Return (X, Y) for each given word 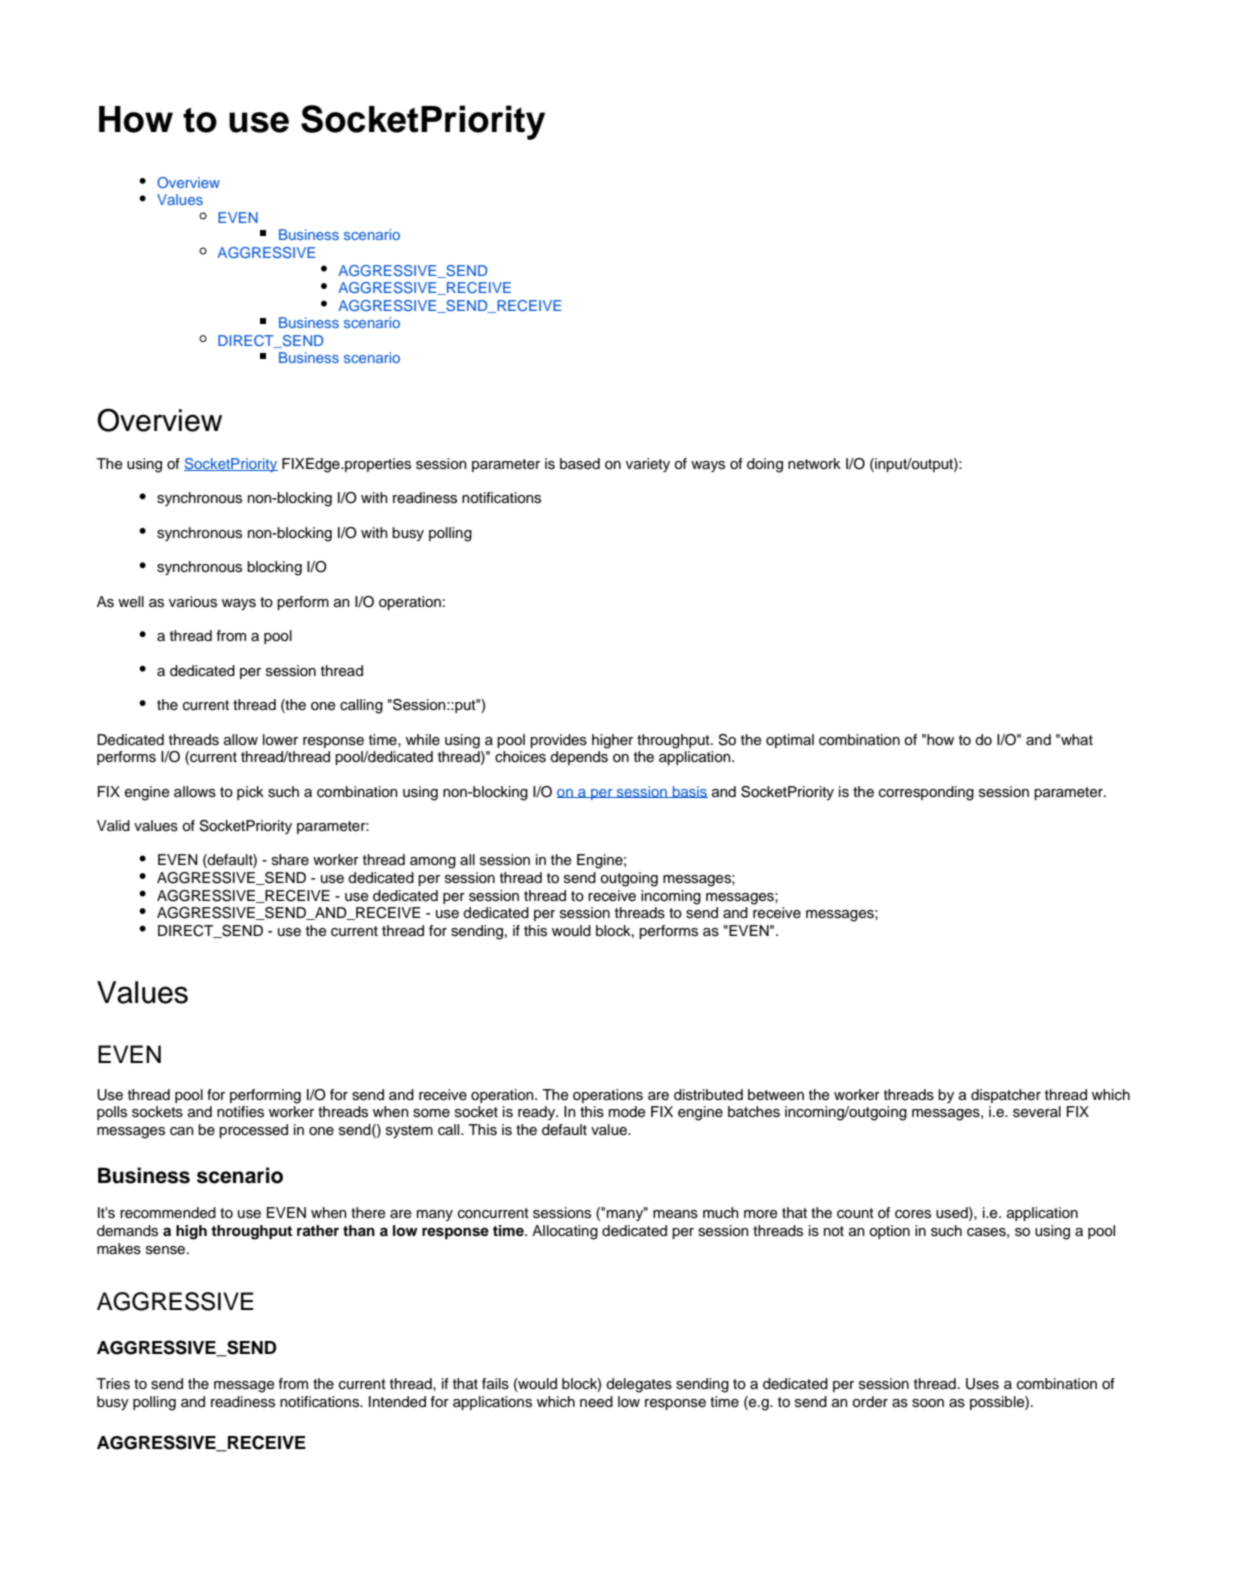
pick (250, 793)
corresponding (926, 793)
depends (579, 758)
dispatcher (1006, 1096)
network (814, 464)
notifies (240, 1112)
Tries (113, 1384)
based (580, 464)
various (193, 602)
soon (928, 1403)
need (596, 1402)
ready (538, 1113)
